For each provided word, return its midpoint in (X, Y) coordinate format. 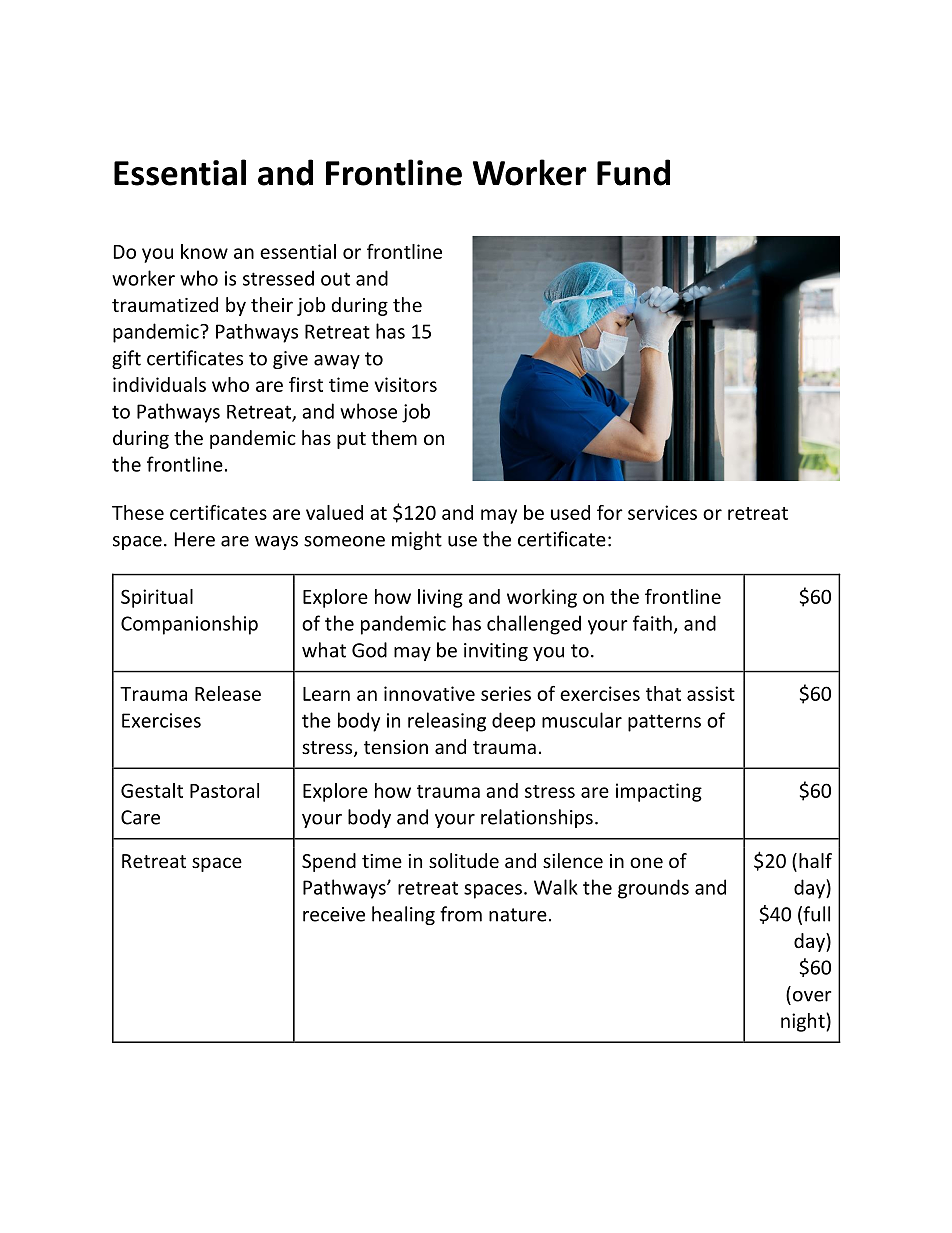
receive (334, 914)
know (204, 251)
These (138, 512)
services (662, 512)
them (394, 437)
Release (228, 693)
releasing (447, 722)
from (461, 914)
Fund (633, 172)
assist (711, 693)
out (335, 279)
